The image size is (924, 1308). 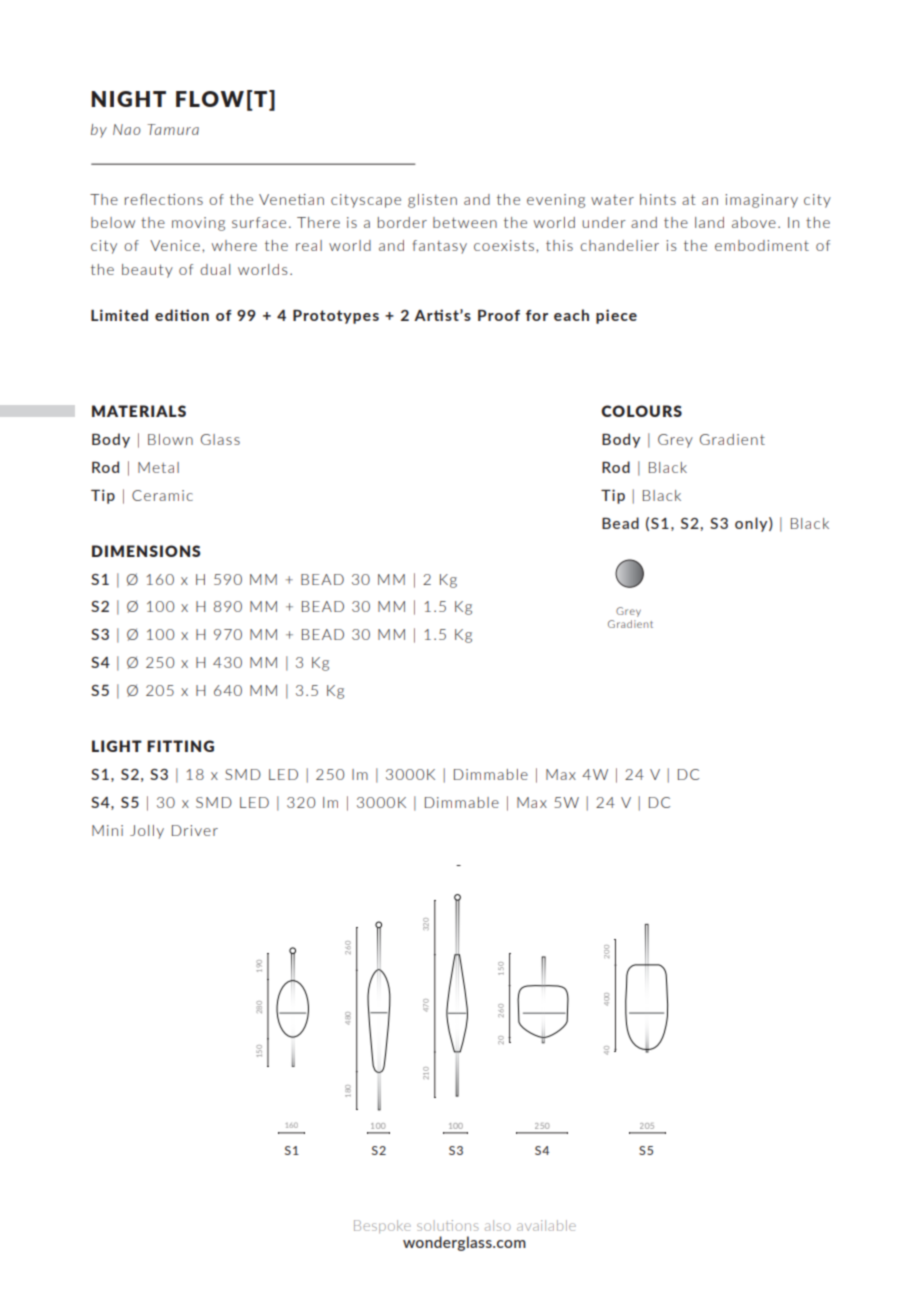 I want to click on COLOURS, so click(x=641, y=411).
